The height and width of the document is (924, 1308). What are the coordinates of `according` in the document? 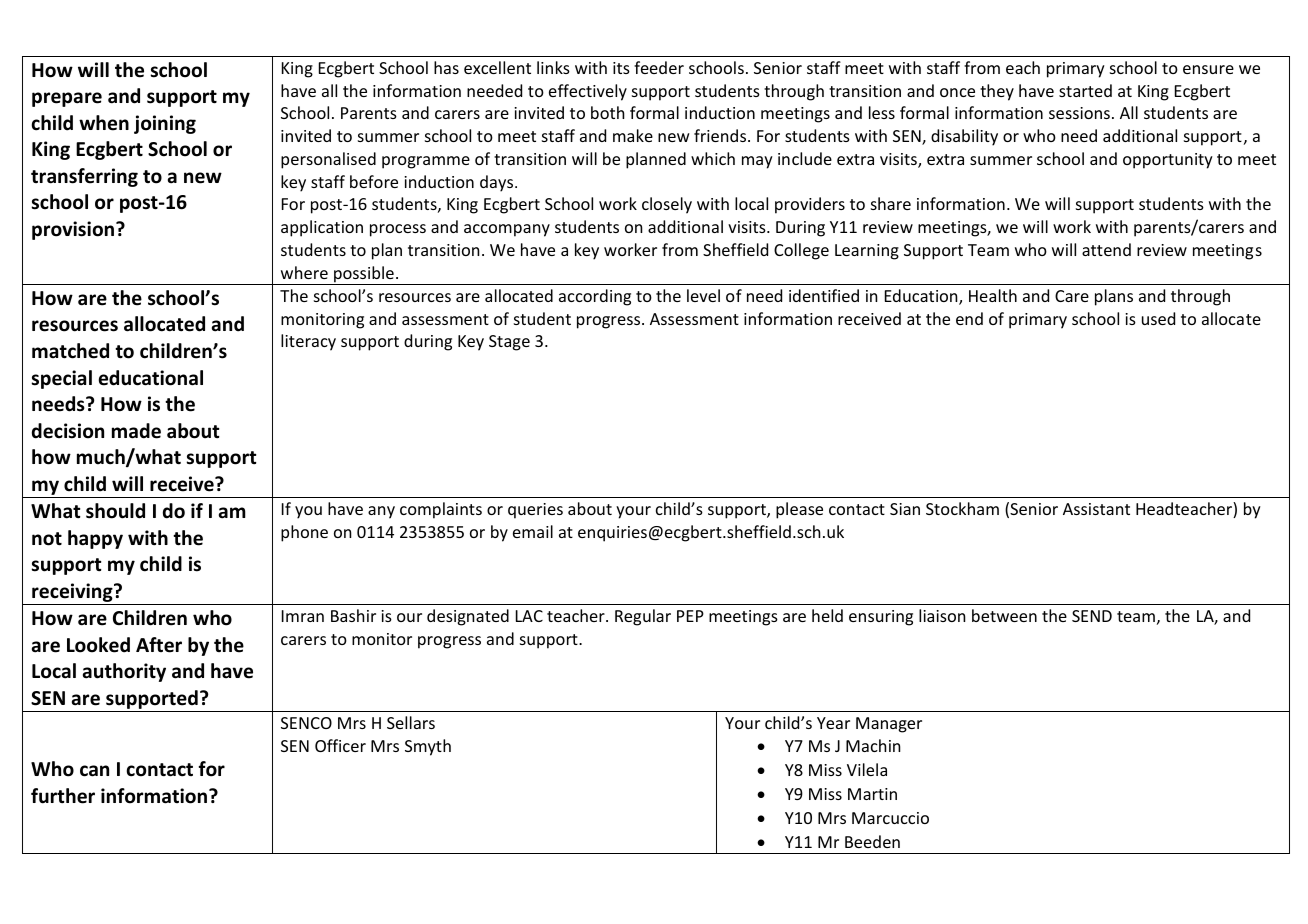 It's located at (595, 297).
